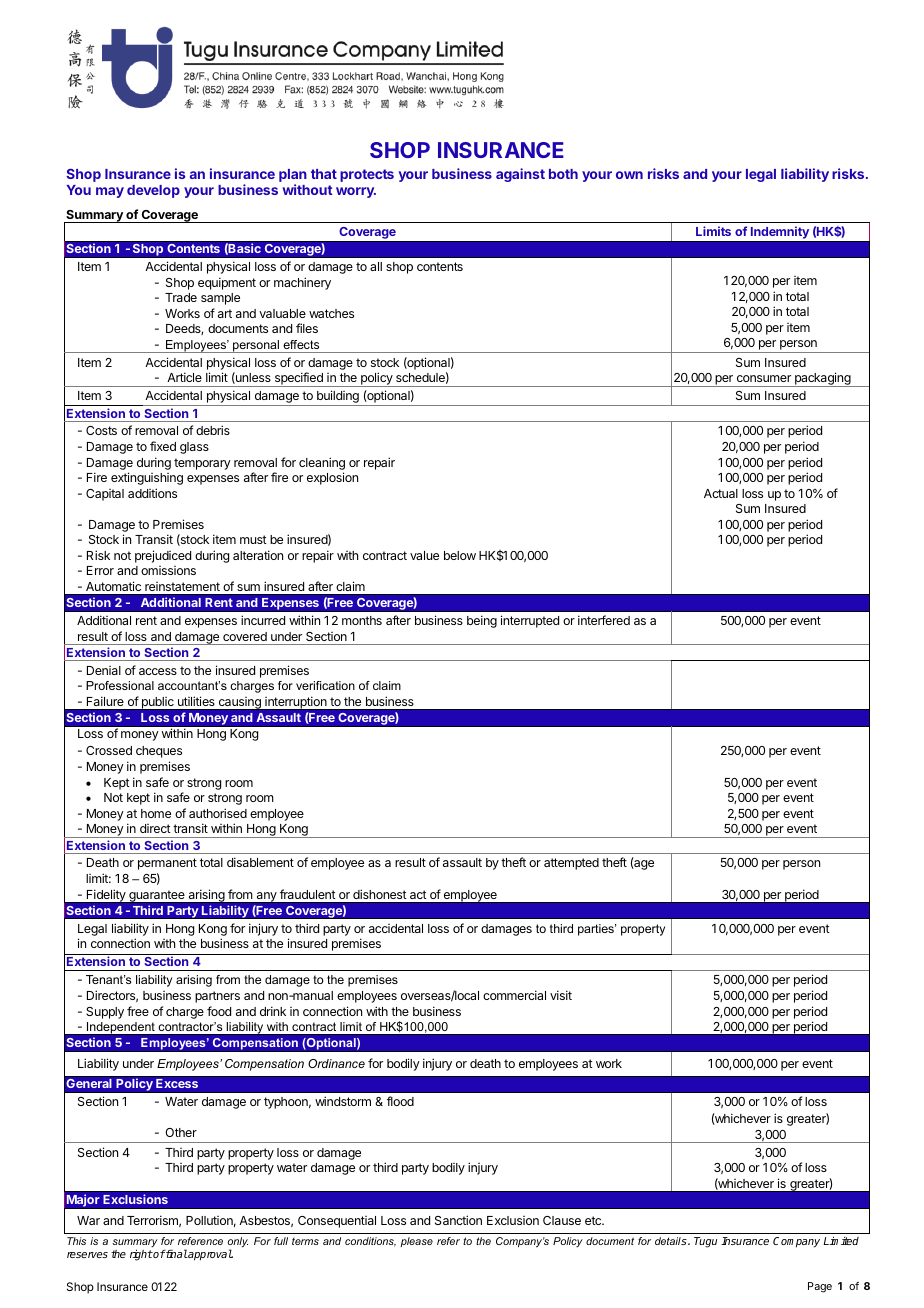 The width and height of the document is (924, 1308). I want to click on food, so click(219, 1011).
